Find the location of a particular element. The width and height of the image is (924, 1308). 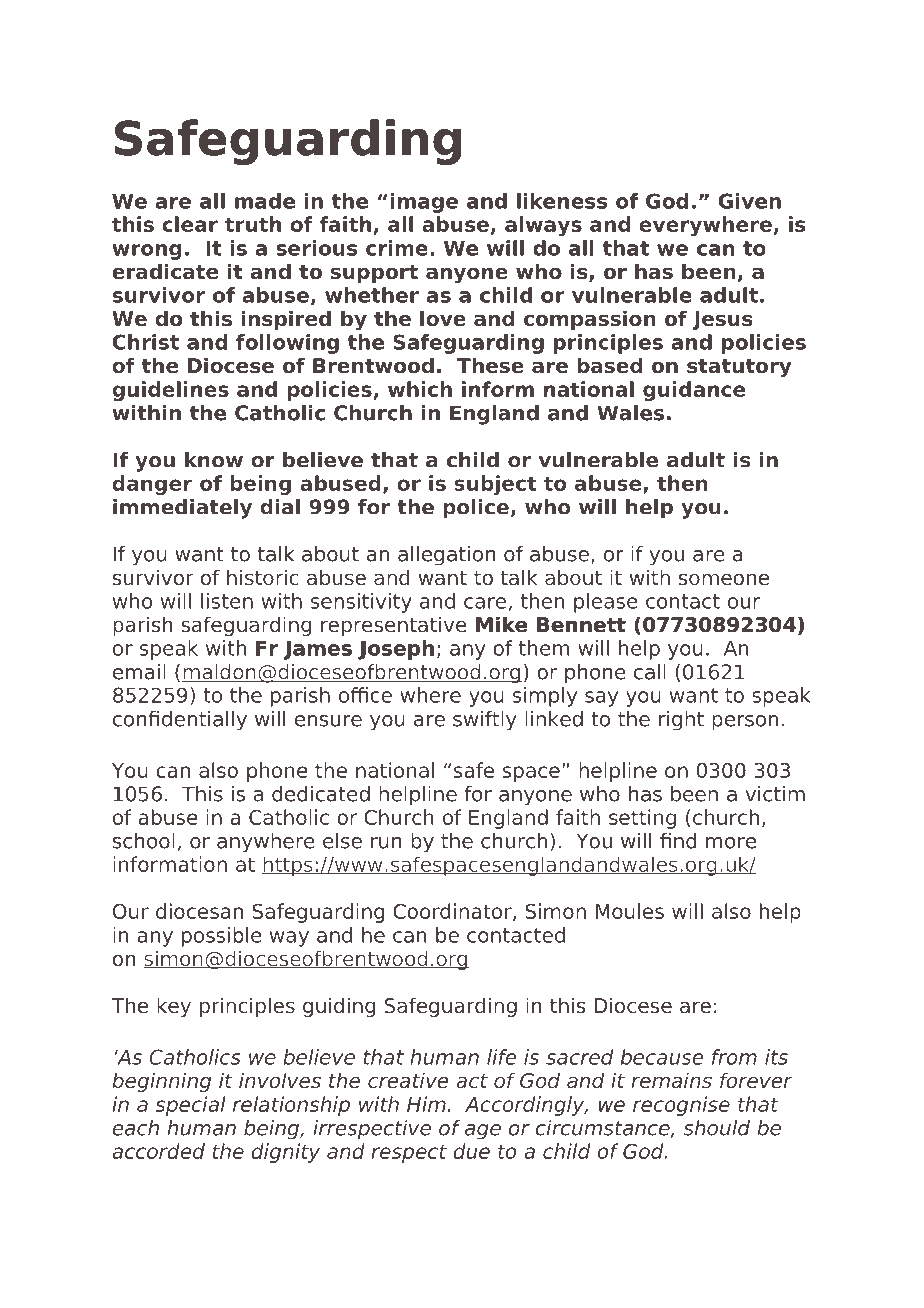

find is located at coordinates (678, 841).
